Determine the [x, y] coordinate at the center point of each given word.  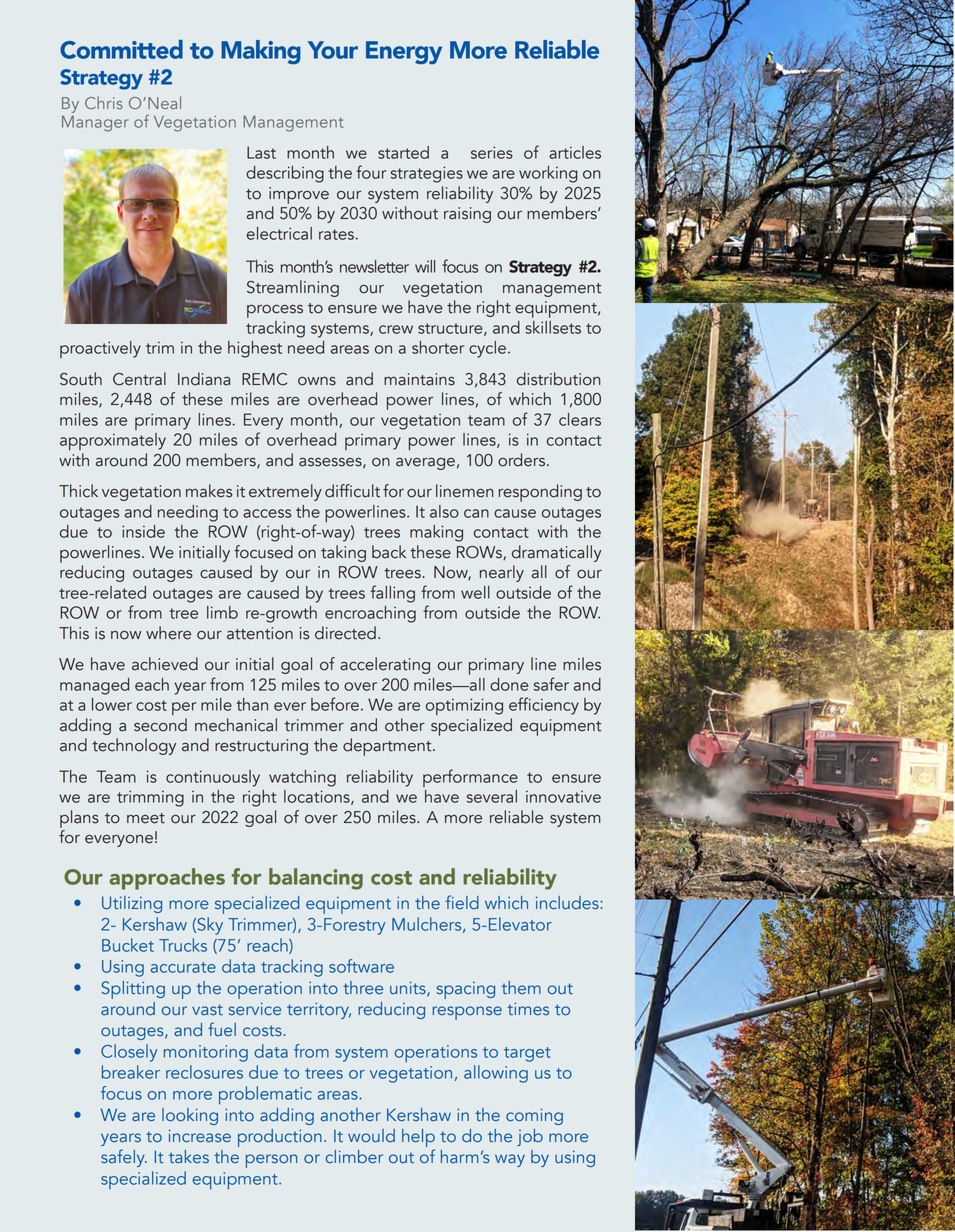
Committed [121, 49]
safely [124, 1158]
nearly [502, 573]
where [168, 633]
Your [333, 50]
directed [345, 633]
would [371, 1136]
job [530, 1137]
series [492, 152]
